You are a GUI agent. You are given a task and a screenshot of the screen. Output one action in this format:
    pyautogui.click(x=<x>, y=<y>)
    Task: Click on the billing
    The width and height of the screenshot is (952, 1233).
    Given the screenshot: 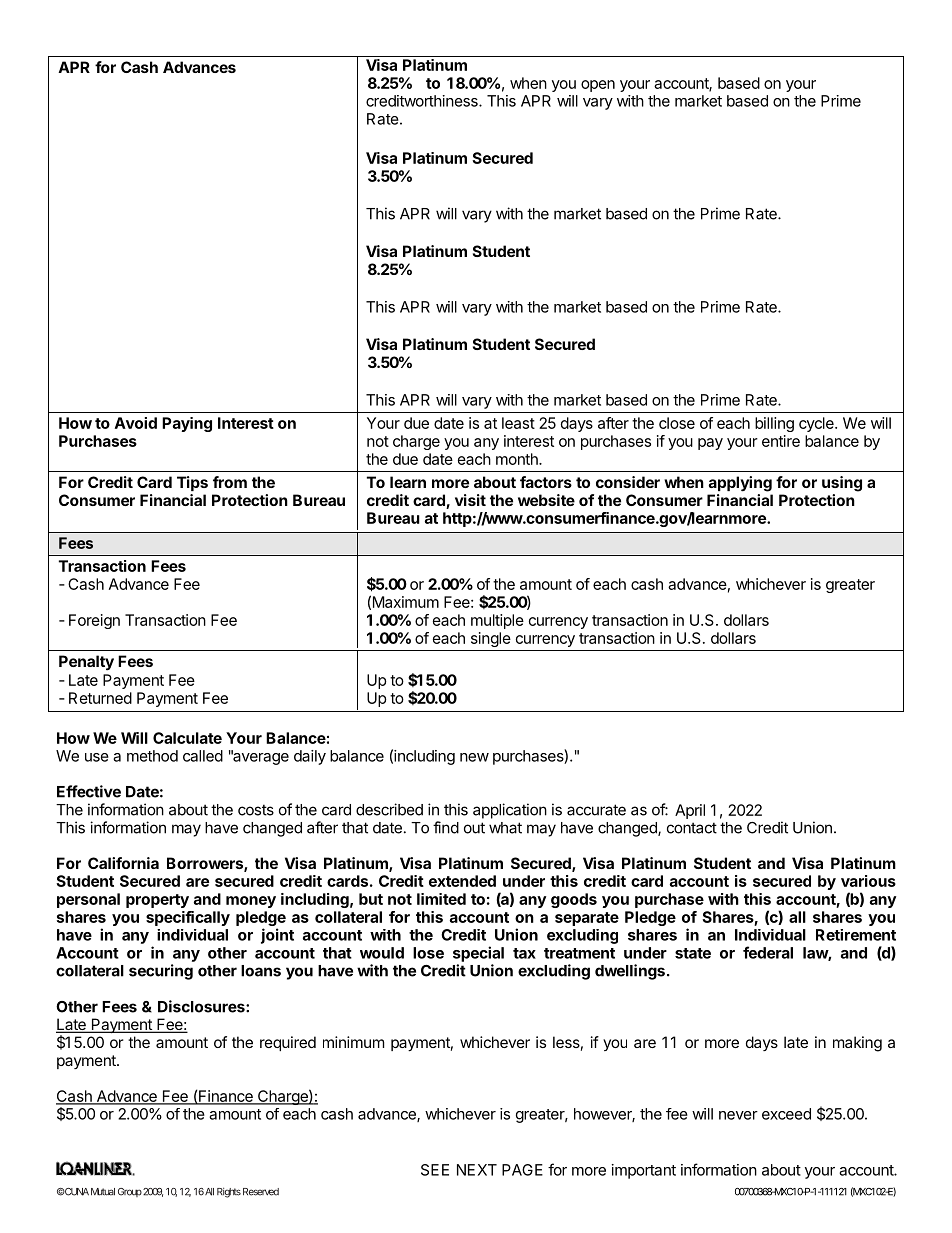 What is the action you would take?
    pyautogui.click(x=774, y=424)
